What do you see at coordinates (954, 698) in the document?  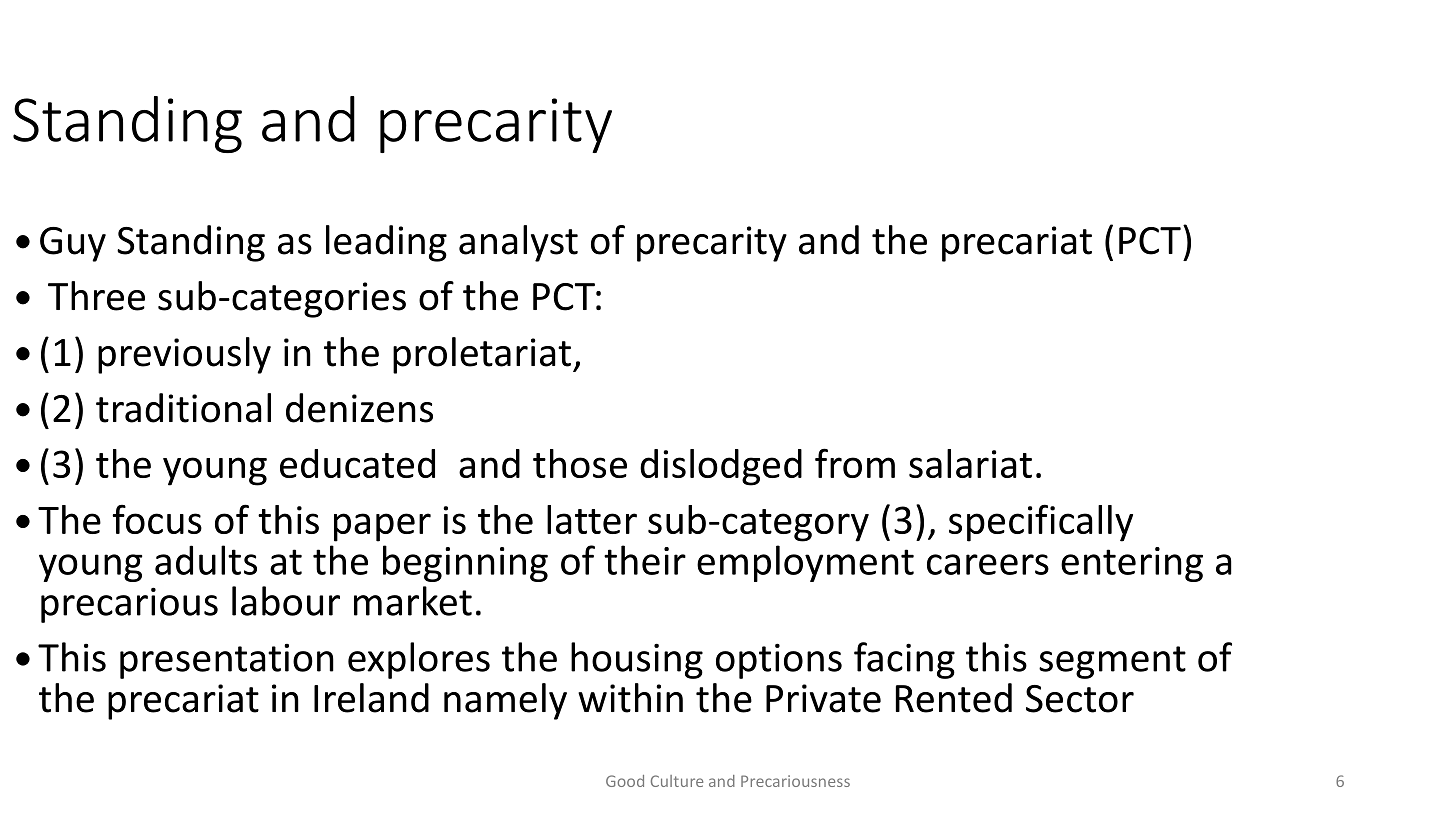 I see `Rented` at bounding box center [954, 698].
